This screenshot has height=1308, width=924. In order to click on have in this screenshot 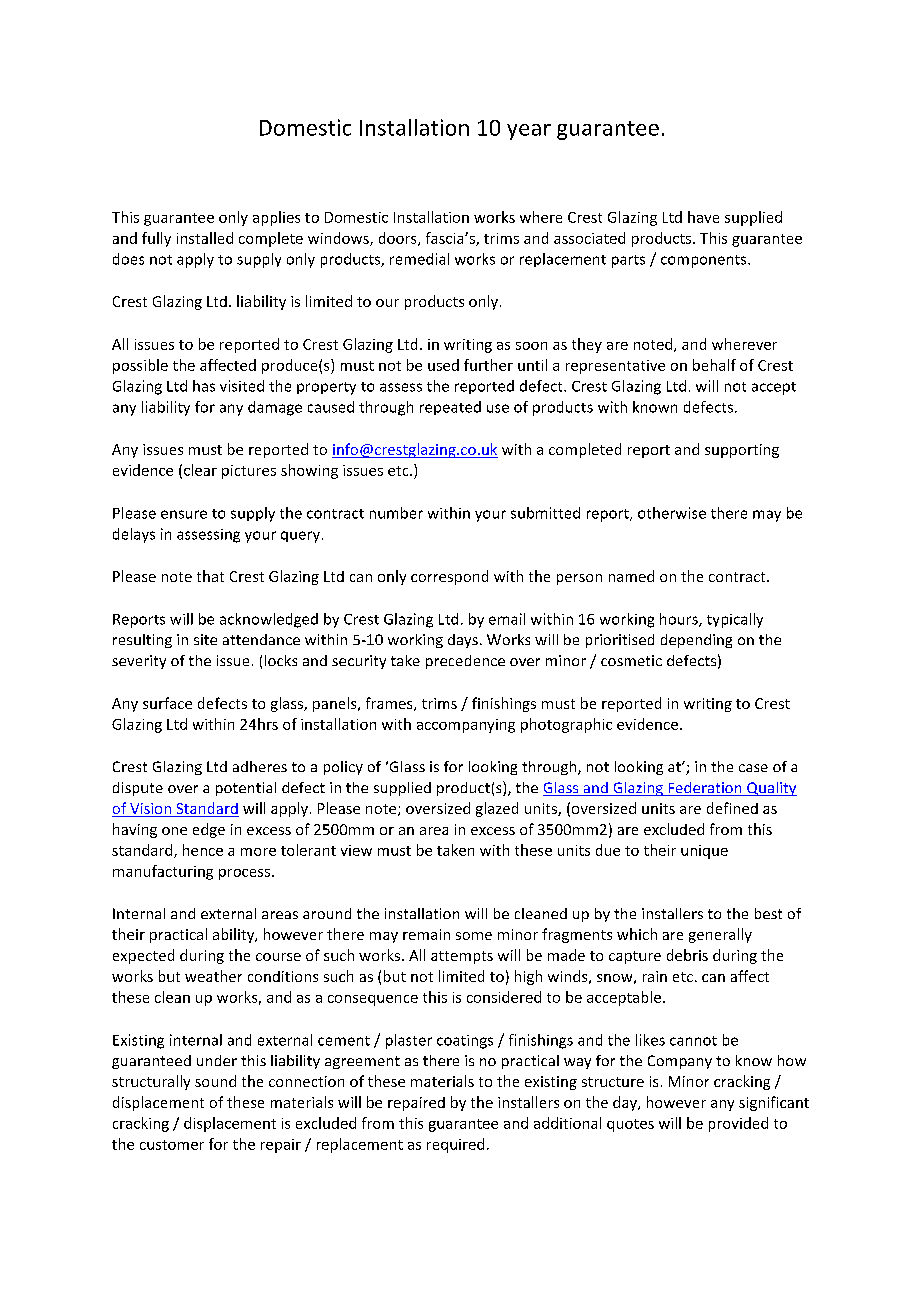, I will do `click(703, 217)`.
